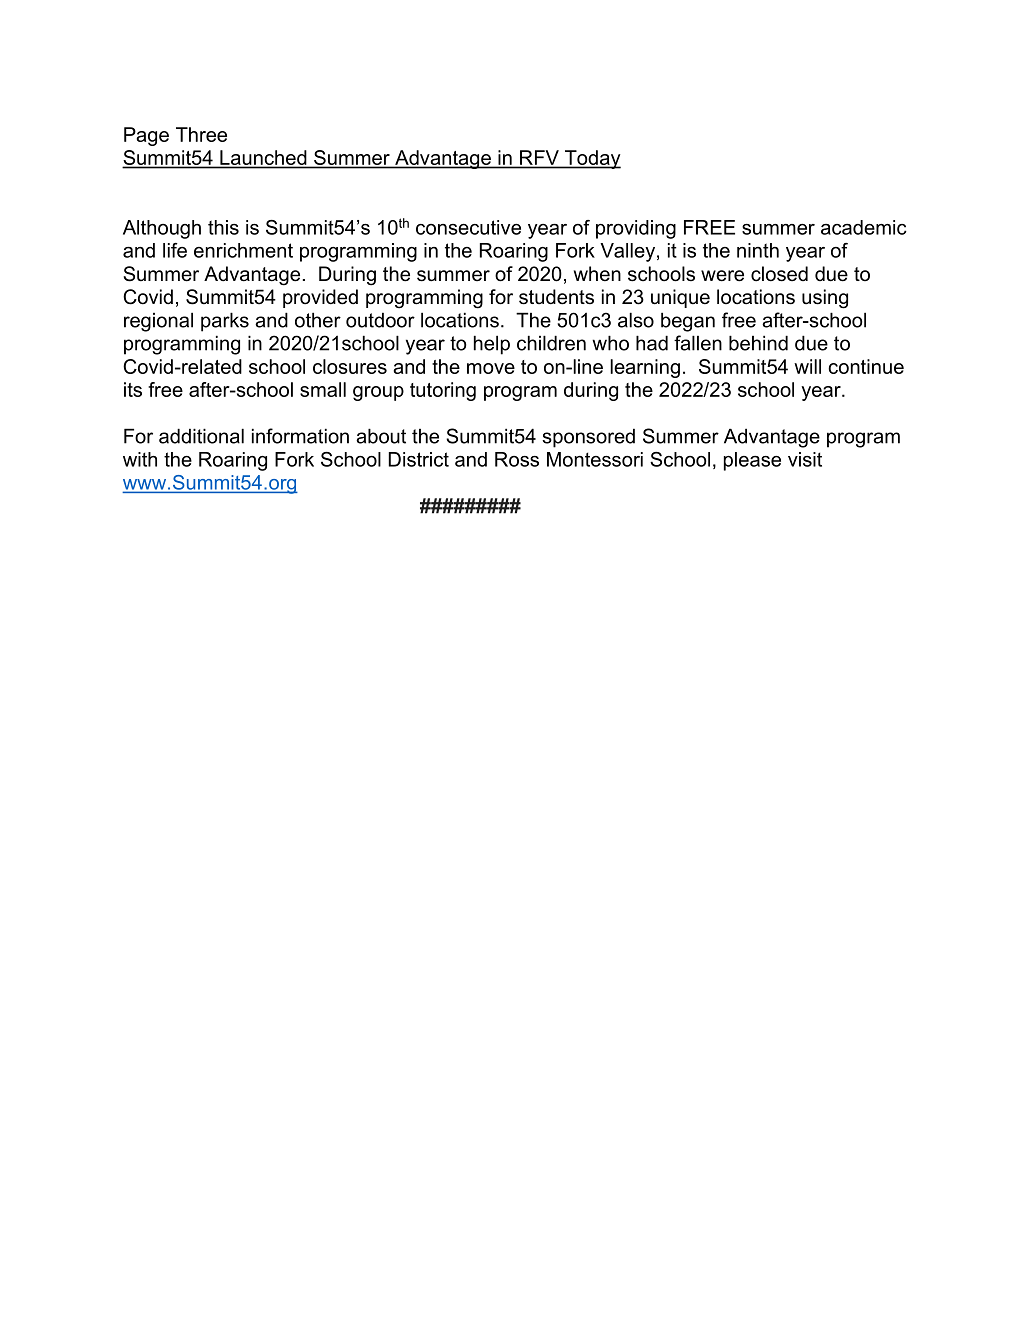  What do you see at coordinates (201, 134) in the screenshot?
I see `Three` at bounding box center [201, 134].
